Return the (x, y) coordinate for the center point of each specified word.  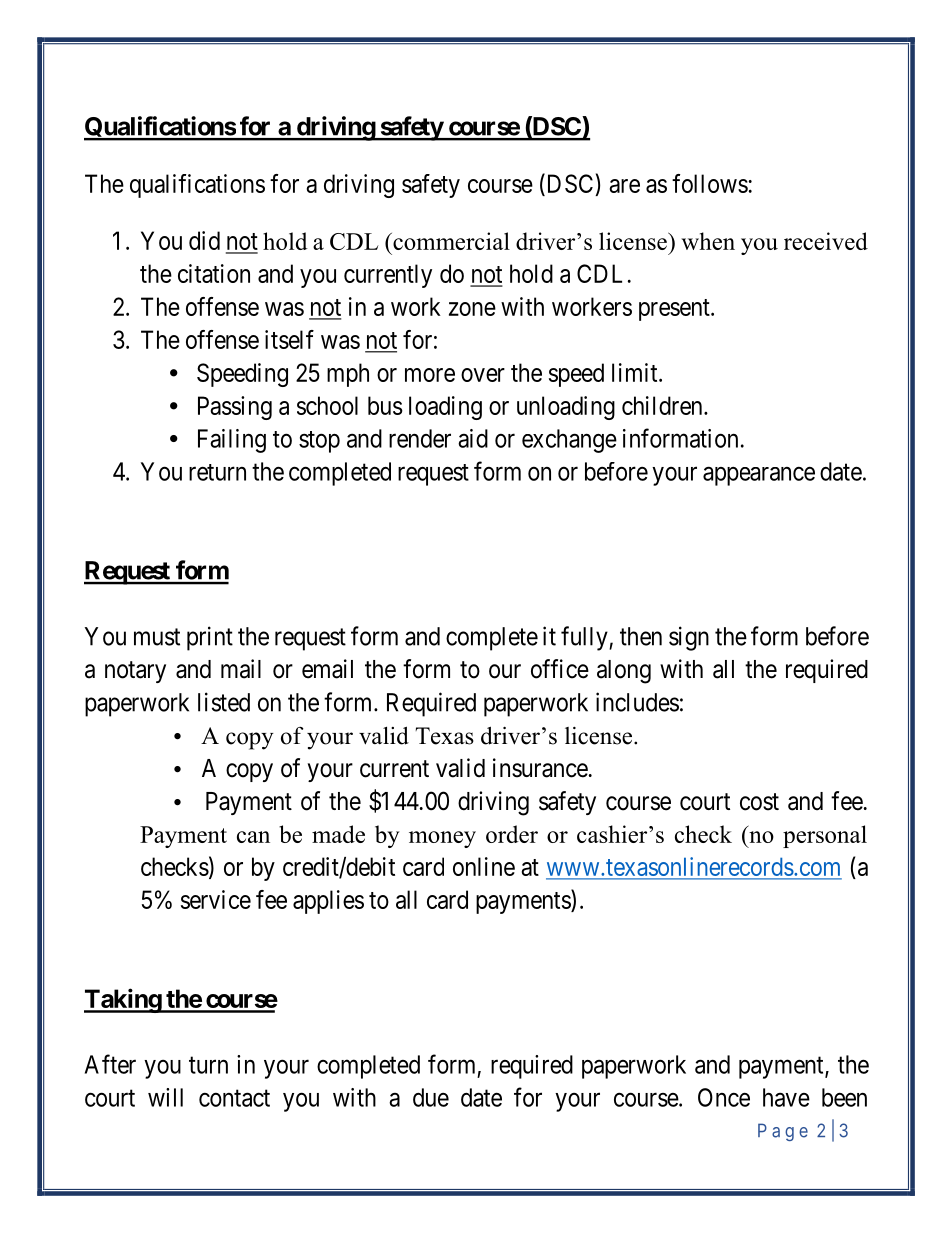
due (431, 1097)
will (165, 1097)
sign (689, 638)
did (204, 240)
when (708, 241)
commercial (450, 241)
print (210, 638)
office (560, 669)
